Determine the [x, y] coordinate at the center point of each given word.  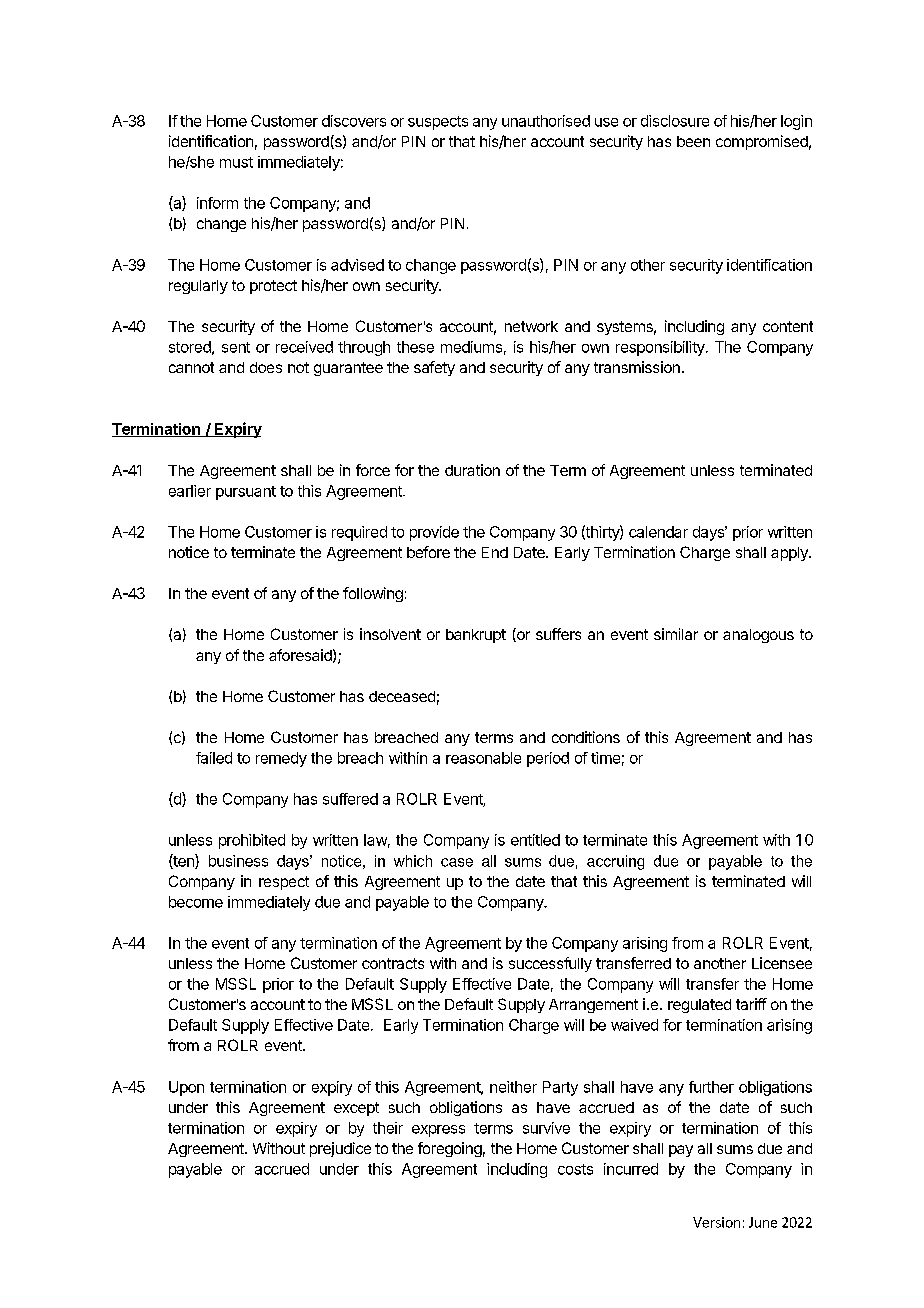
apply [790, 554]
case [457, 862]
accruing [615, 862]
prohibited [252, 841]
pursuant [246, 493]
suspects [438, 123]
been [693, 141]
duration [472, 470]
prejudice [340, 1149]
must [236, 162]
